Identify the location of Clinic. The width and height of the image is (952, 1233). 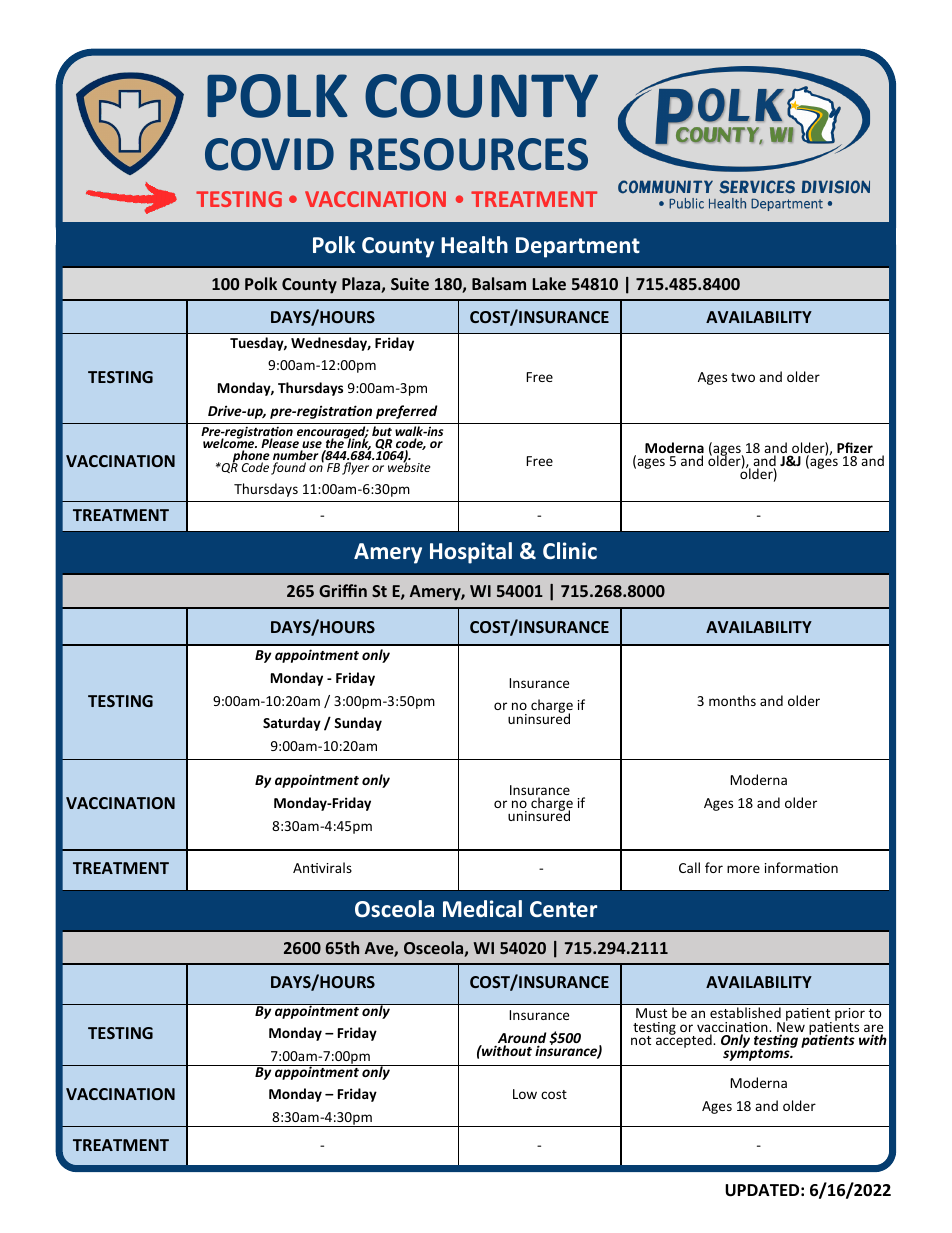
(570, 550).
